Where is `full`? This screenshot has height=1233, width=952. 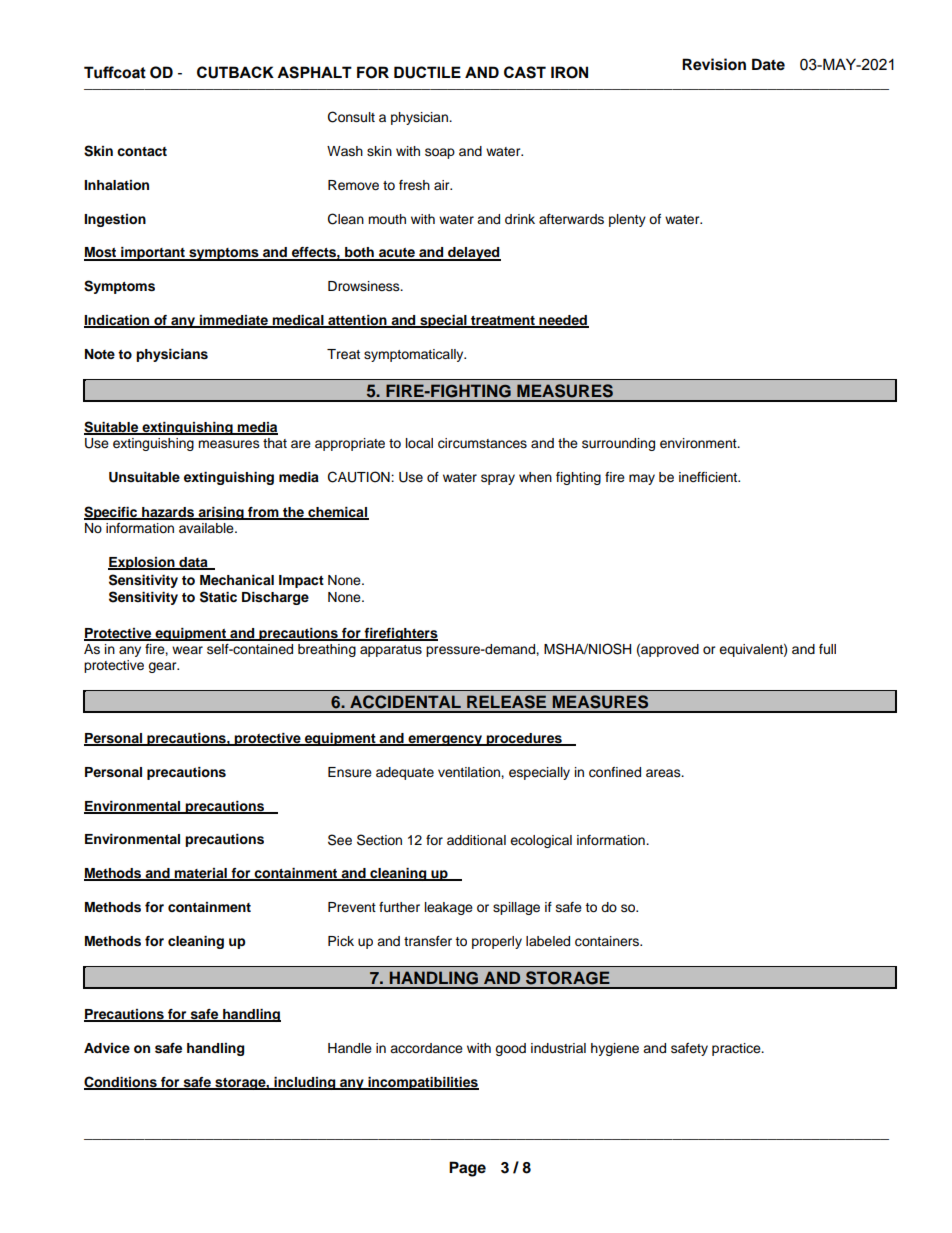
full is located at coordinates (827, 649).
